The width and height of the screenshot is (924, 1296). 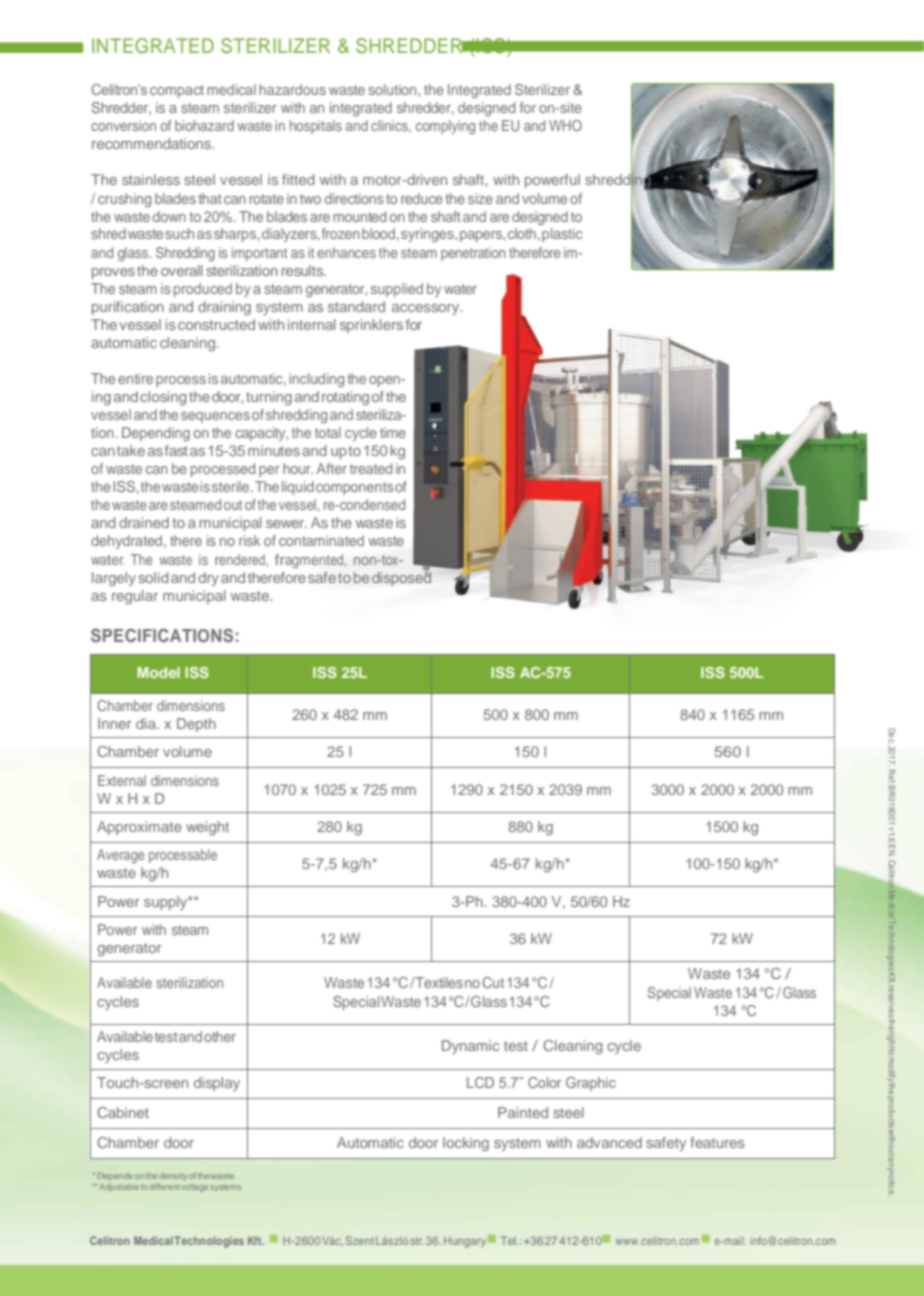 What do you see at coordinates (371, 468) in the screenshot?
I see `treated` at bounding box center [371, 468].
